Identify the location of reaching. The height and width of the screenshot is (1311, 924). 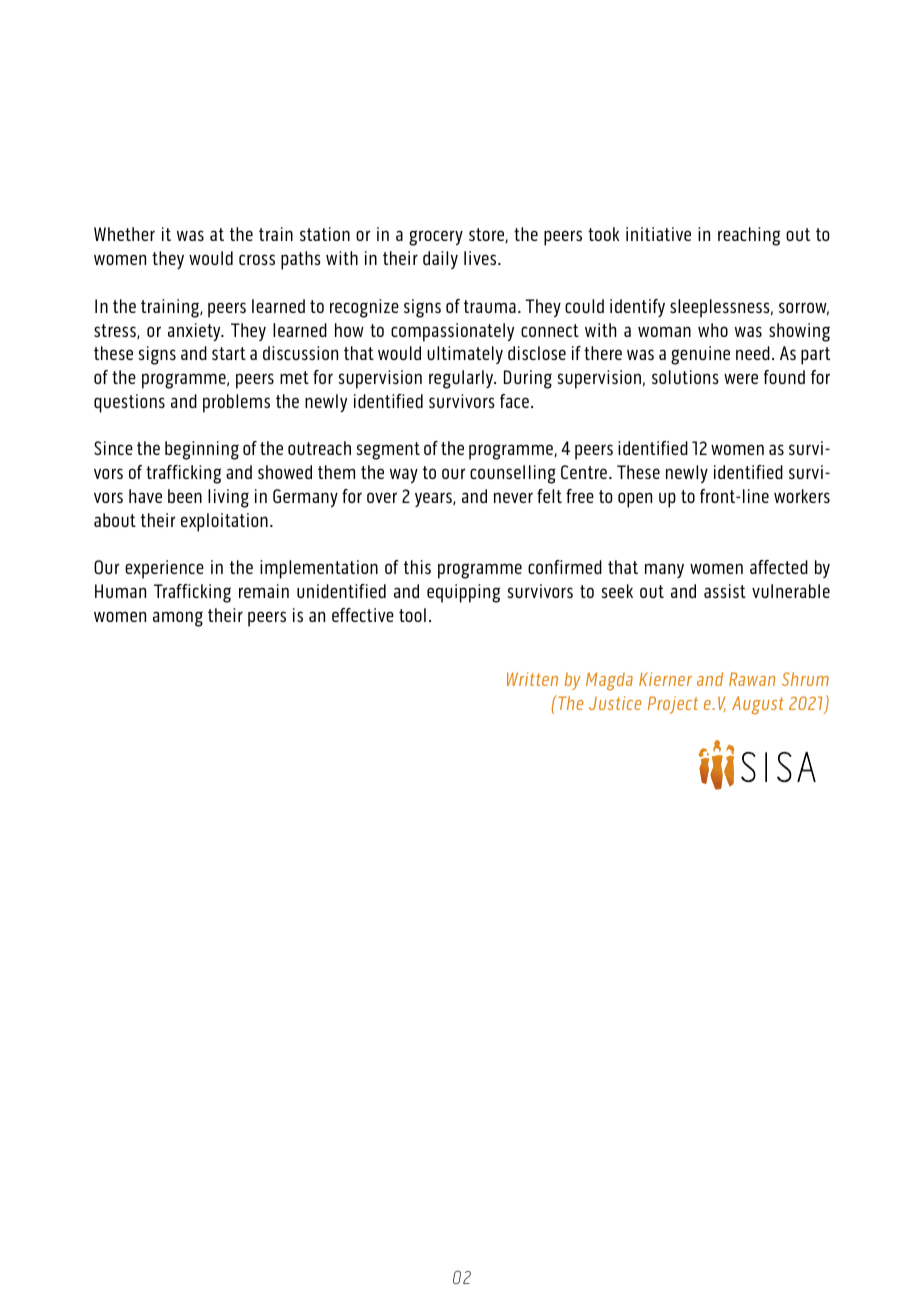
(749, 236).
